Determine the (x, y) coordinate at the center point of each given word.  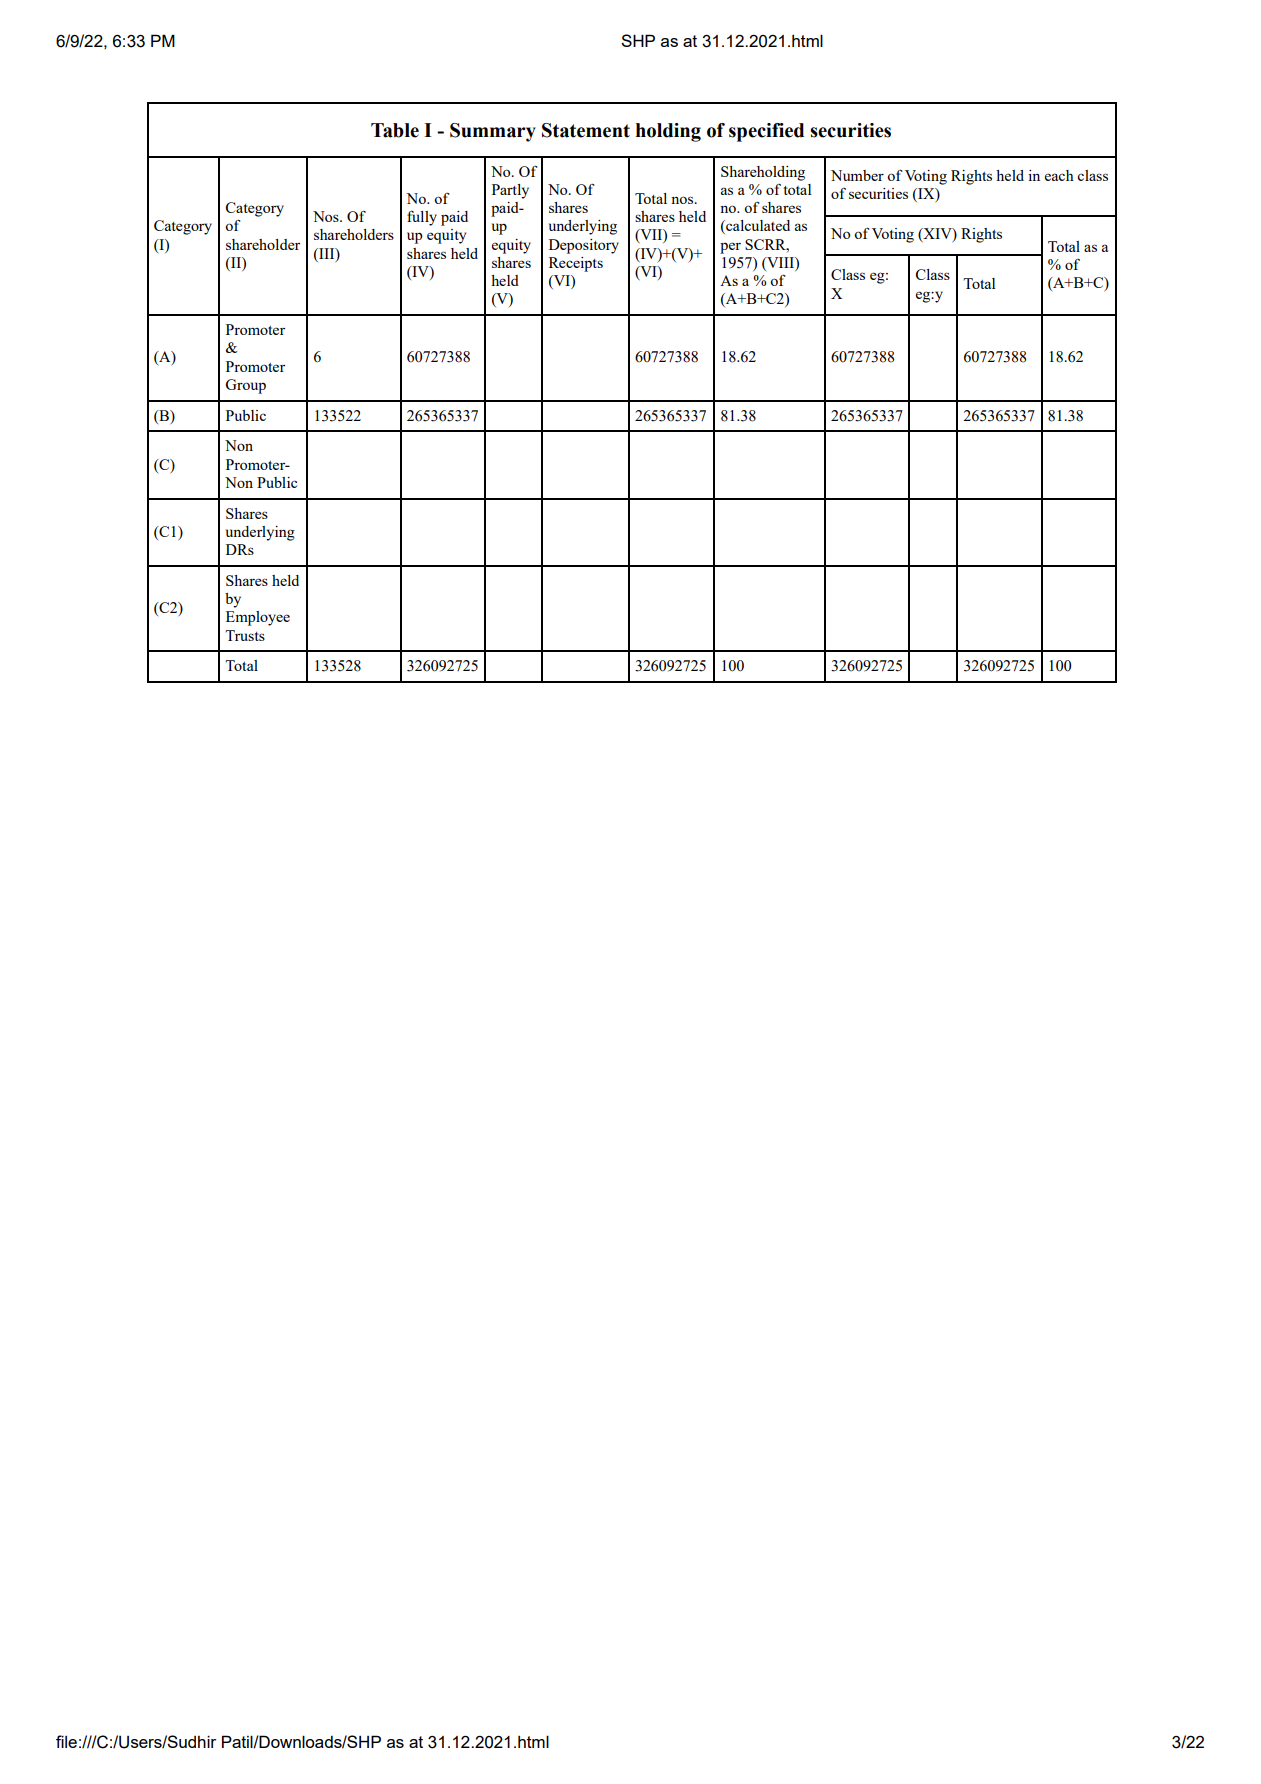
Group (245, 386)
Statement (586, 130)
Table (395, 130)
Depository (584, 246)
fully (422, 218)
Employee (258, 618)
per (730, 248)
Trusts (245, 635)
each (1059, 175)
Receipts (576, 264)
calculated (757, 227)
